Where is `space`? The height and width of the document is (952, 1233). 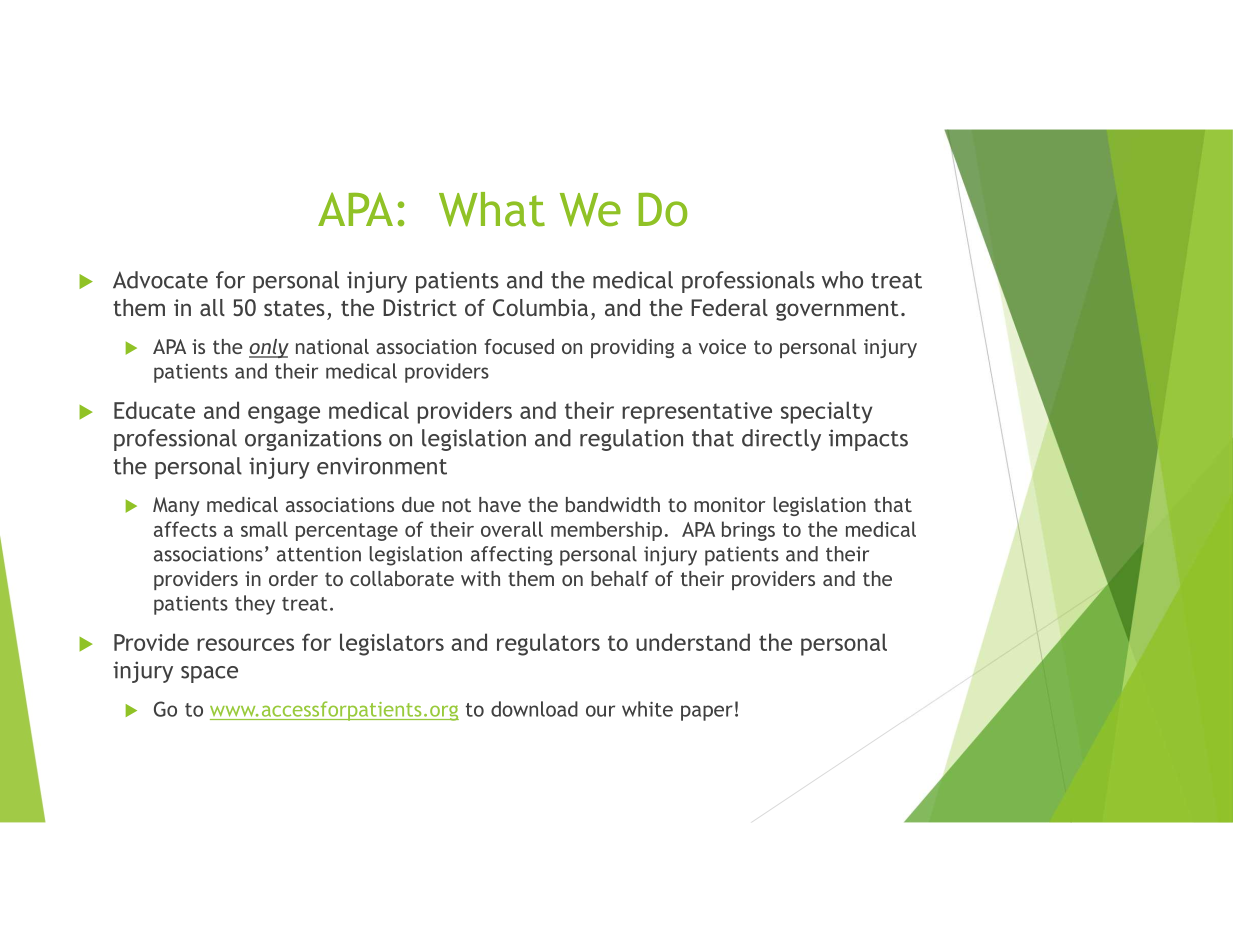 space is located at coordinates (209, 674).
